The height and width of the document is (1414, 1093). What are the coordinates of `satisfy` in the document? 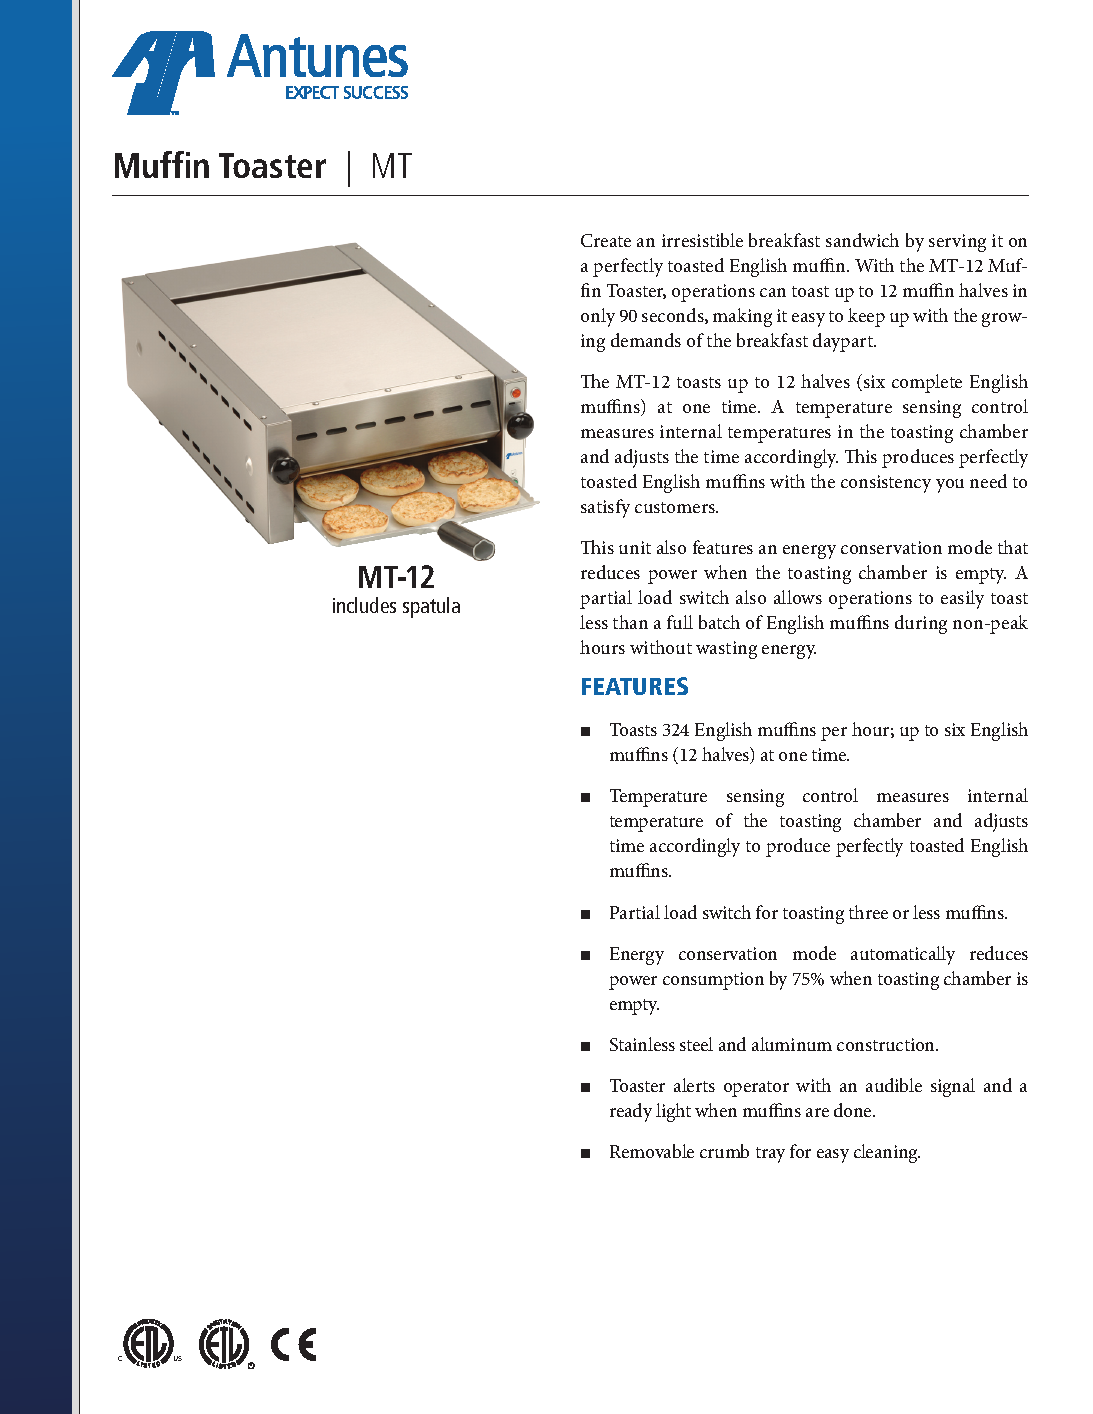 It's located at (605, 508).
